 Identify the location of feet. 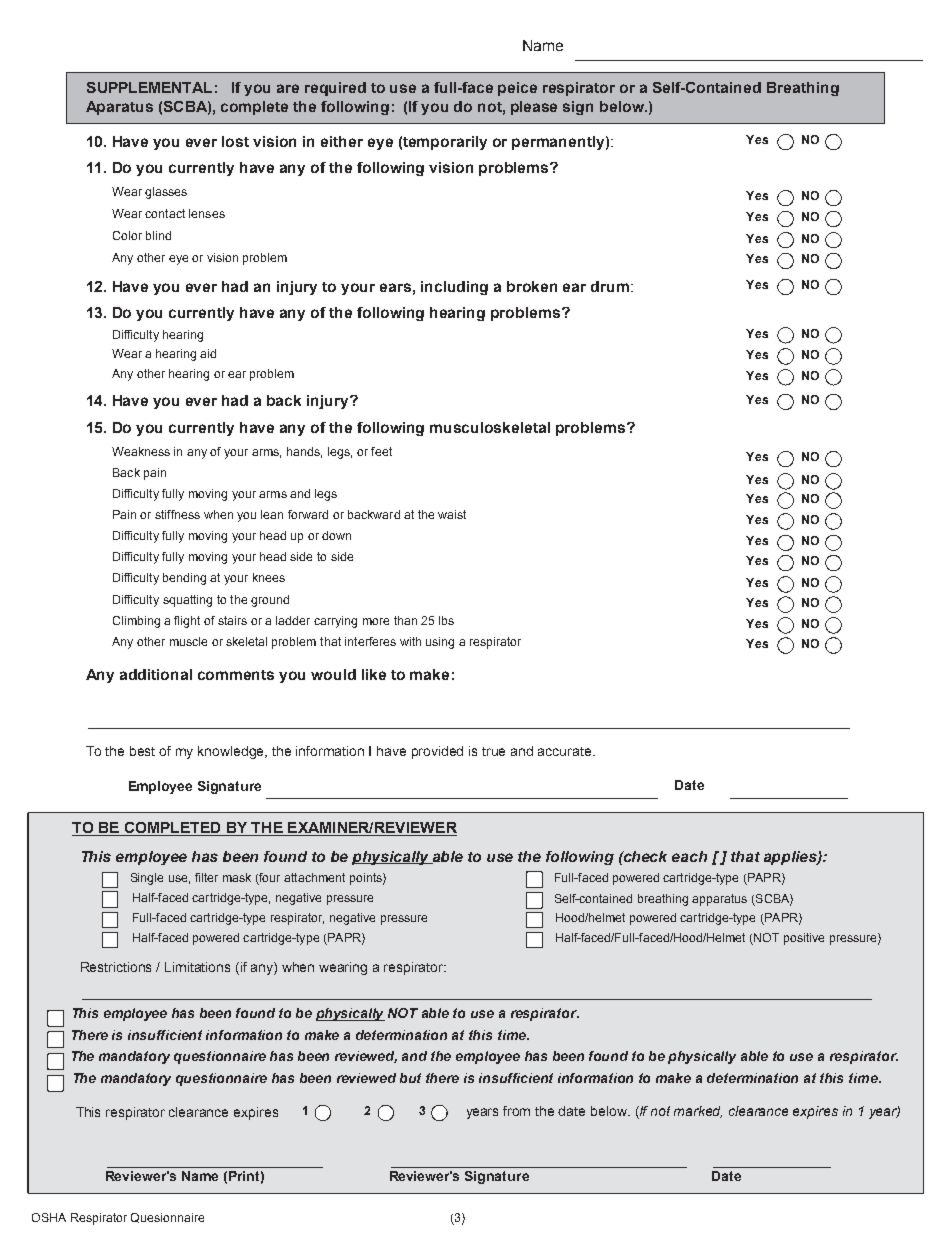
(381, 451).
